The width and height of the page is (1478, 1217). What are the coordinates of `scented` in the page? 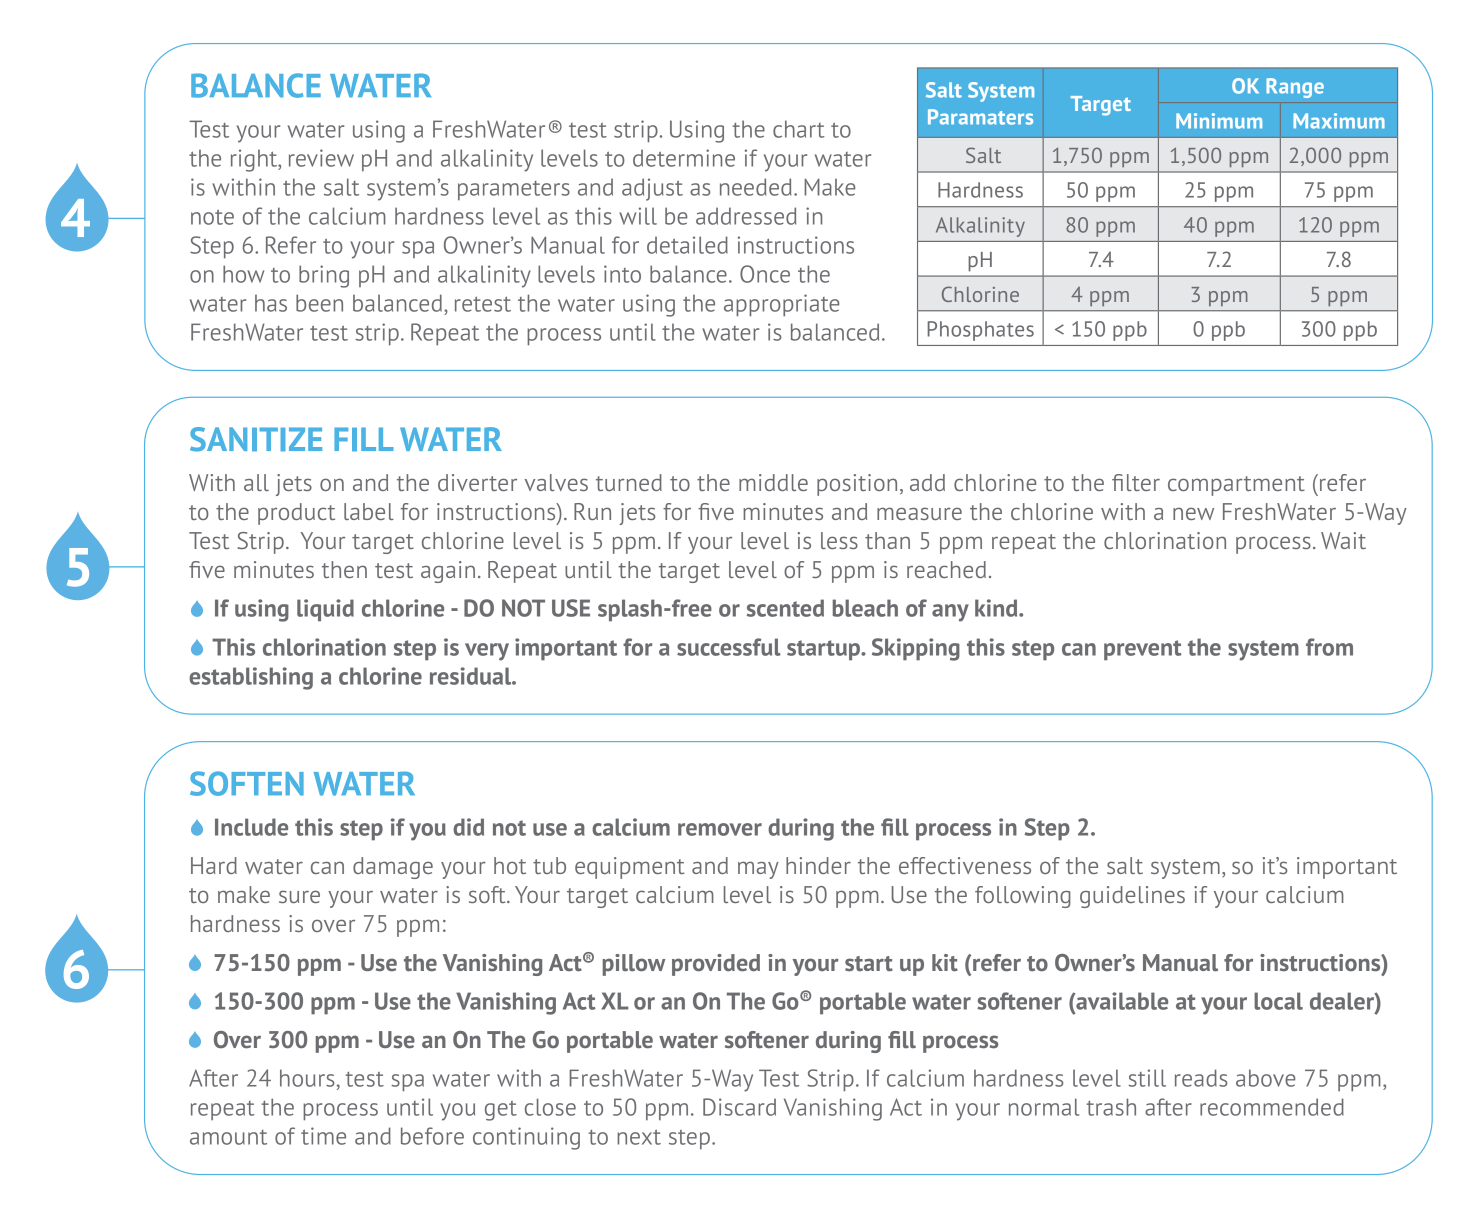 It's located at (785, 608).
